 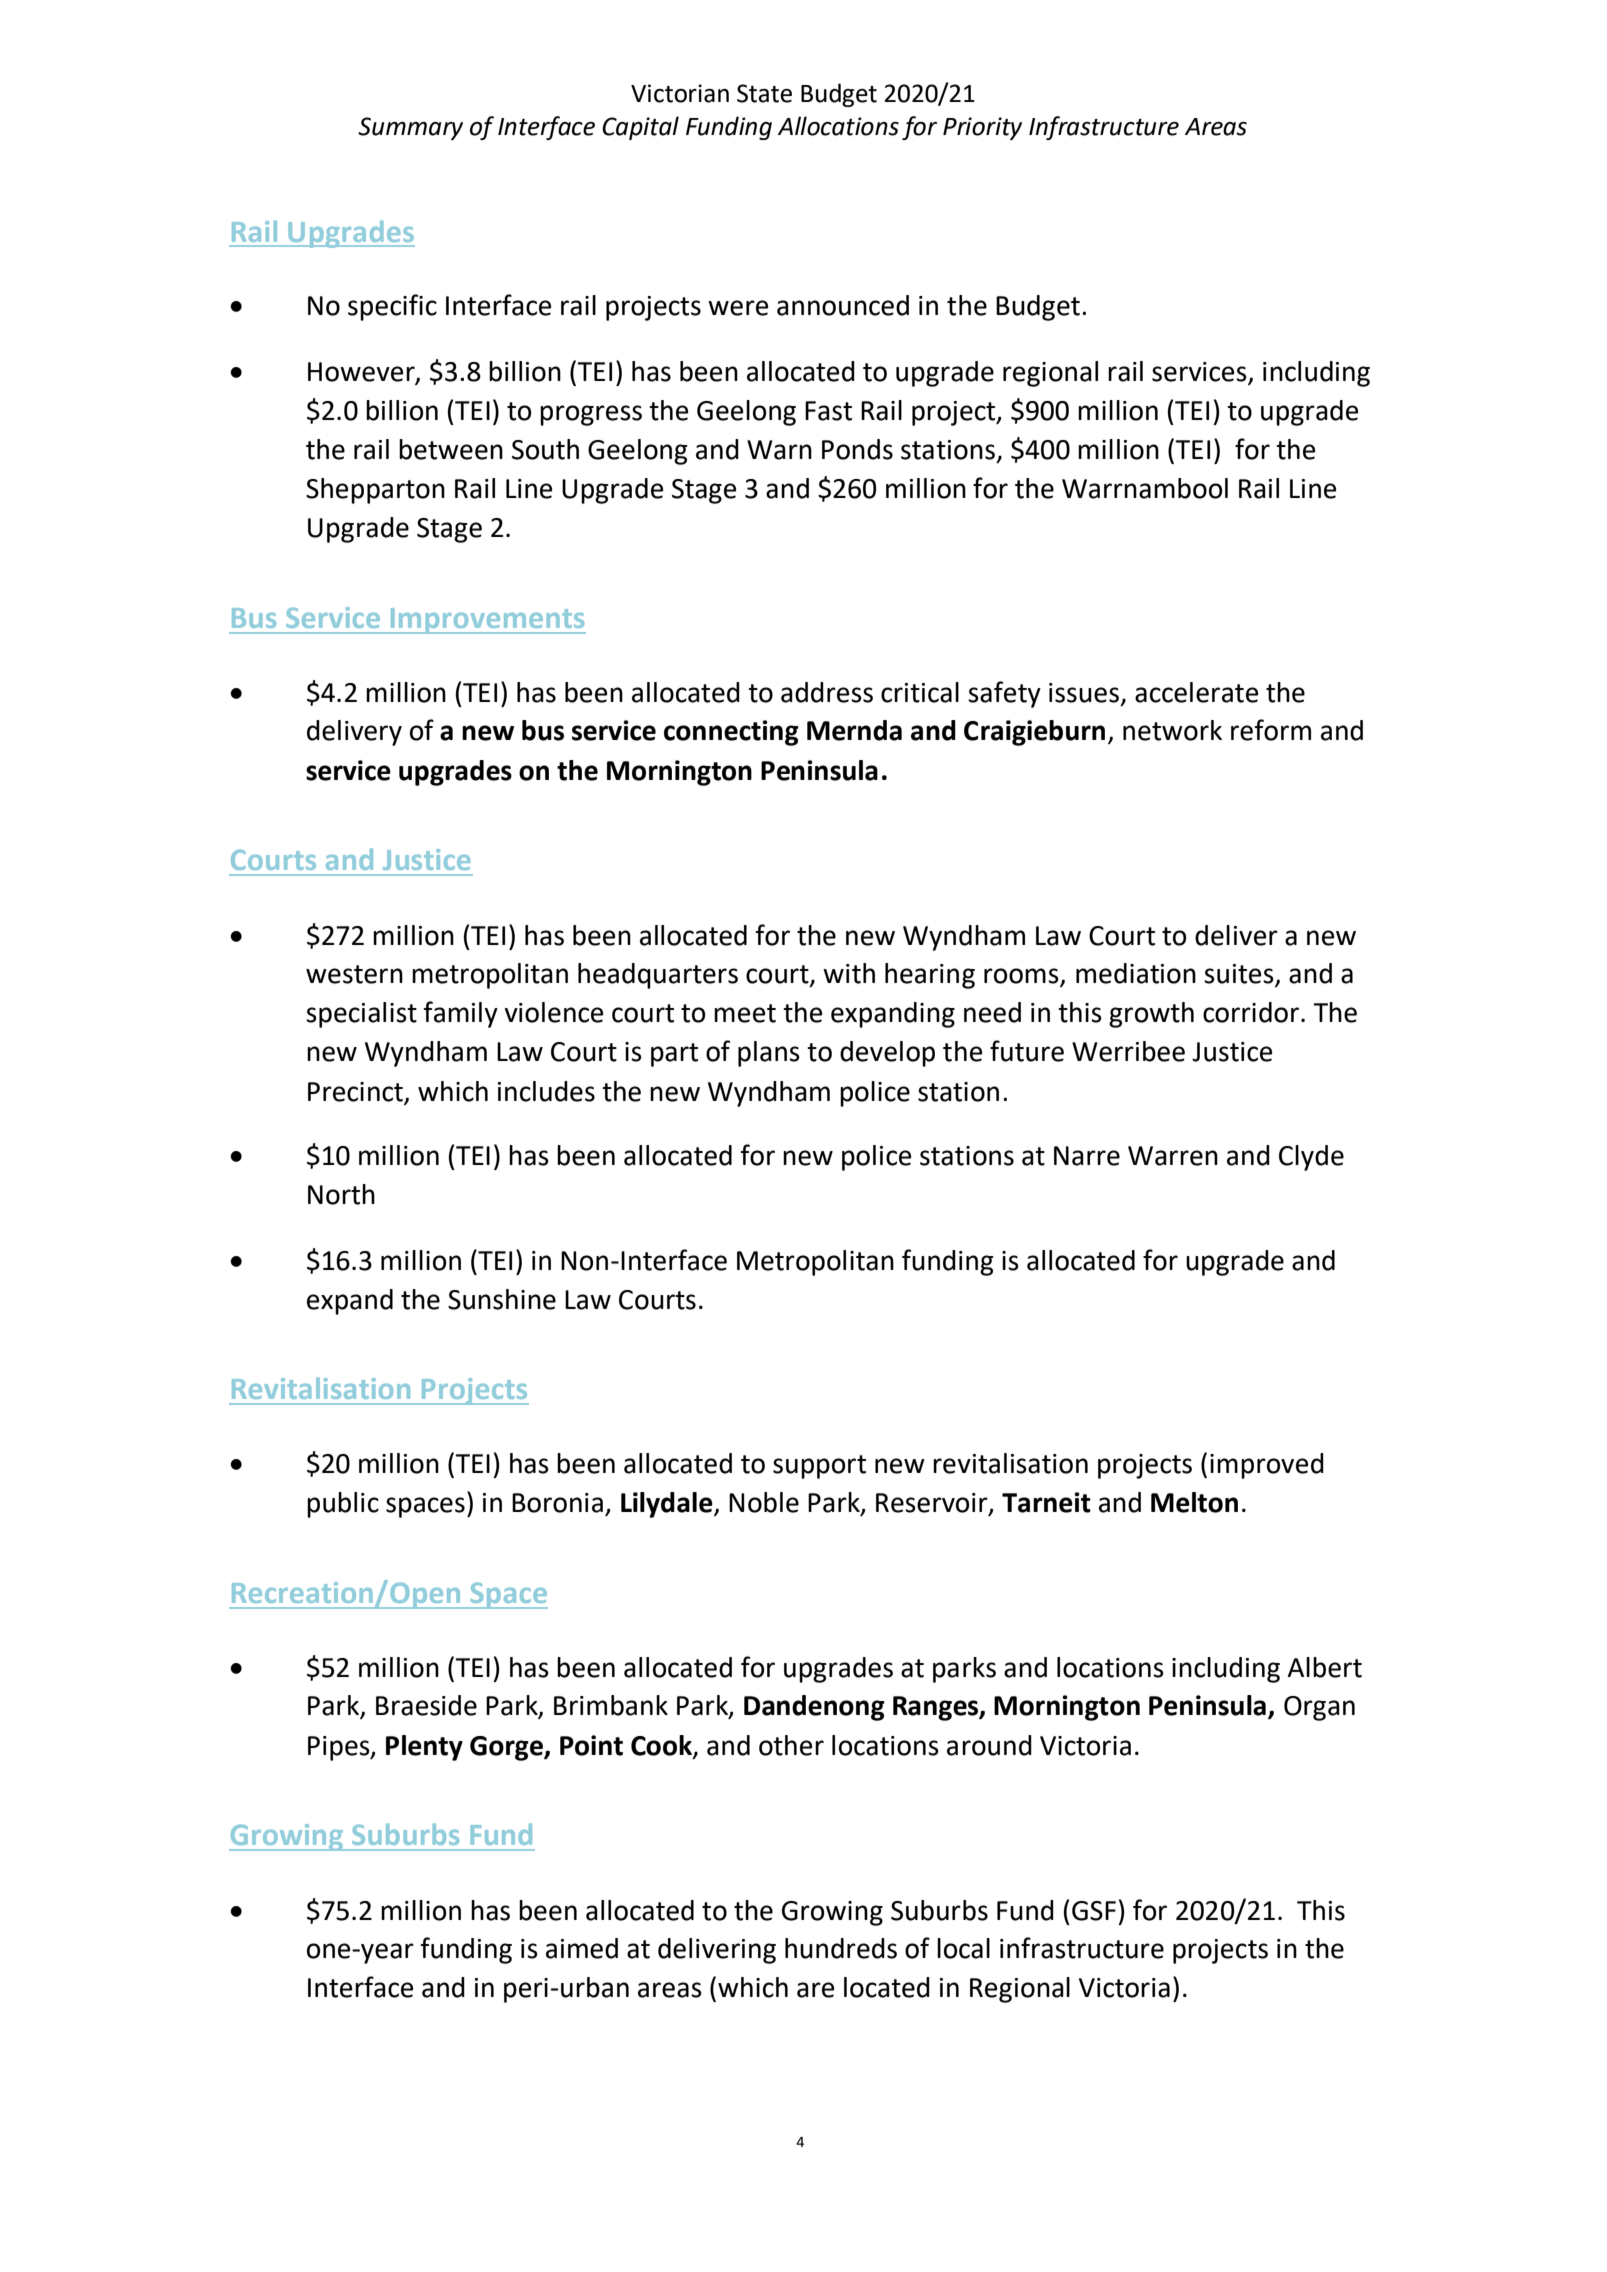 I want to click on corridor, so click(x=1251, y=1012).
